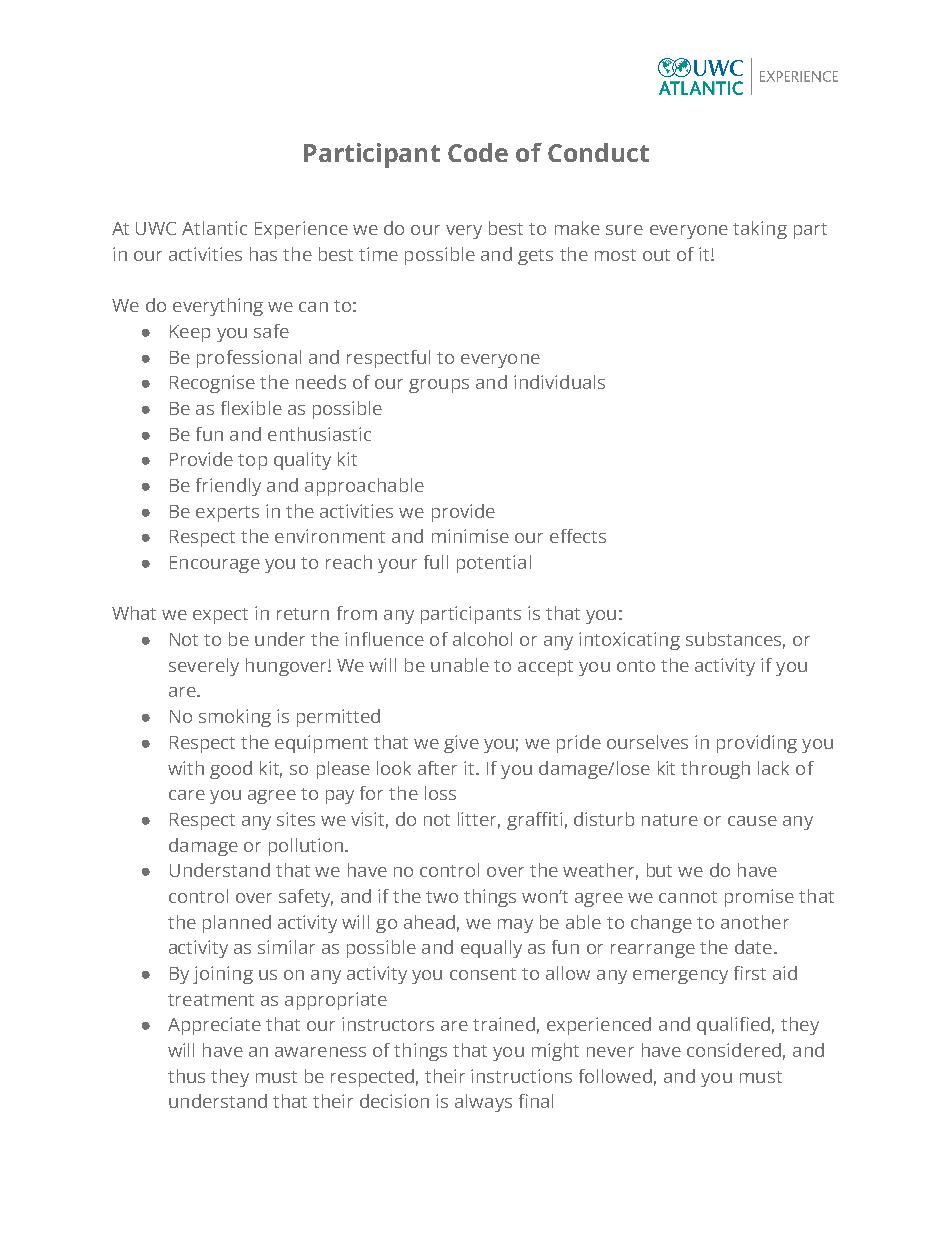 This image has height=1233, width=952. I want to click on taking, so click(760, 230).
